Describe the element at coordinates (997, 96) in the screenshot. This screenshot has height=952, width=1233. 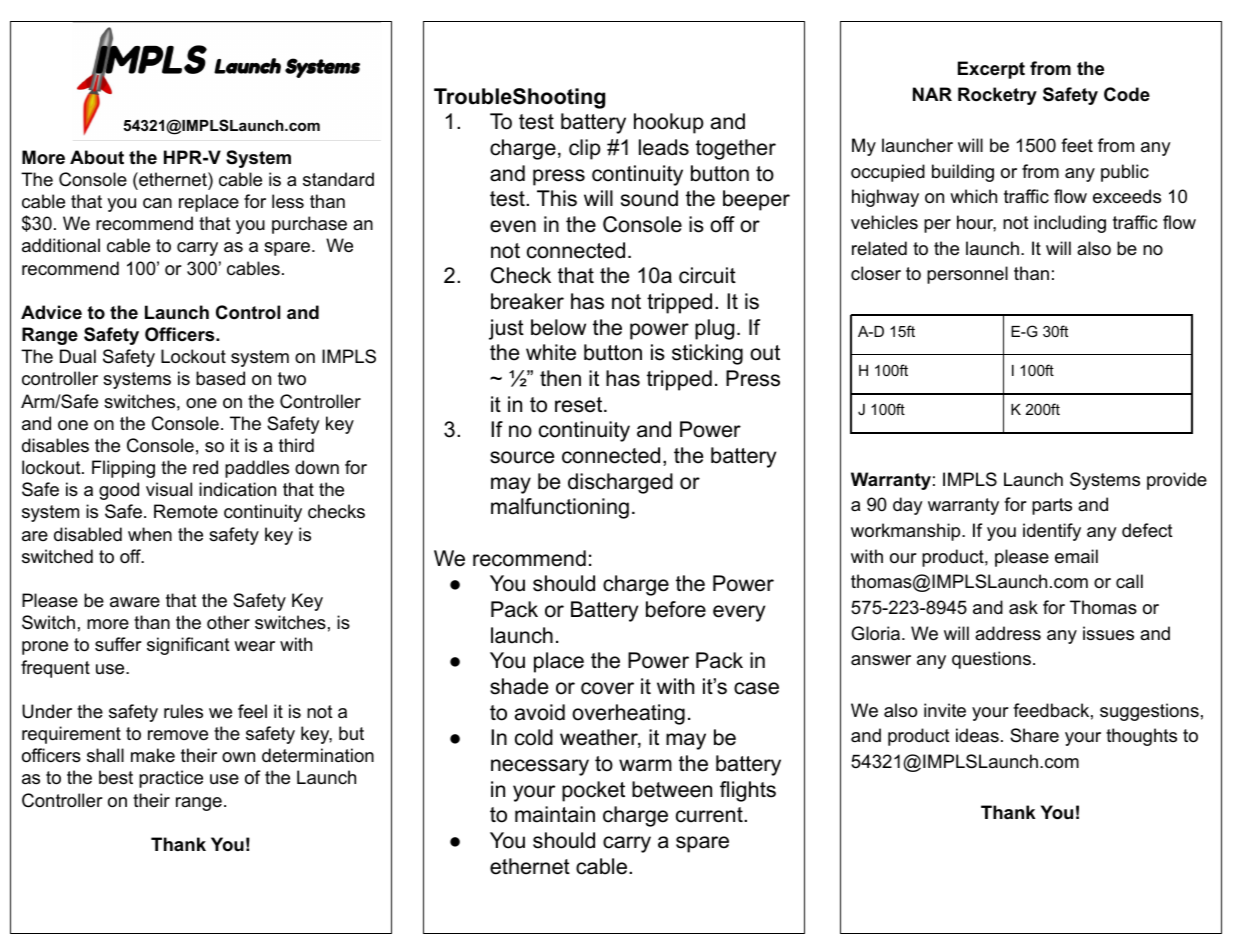
I see `Rocketry` at that location.
